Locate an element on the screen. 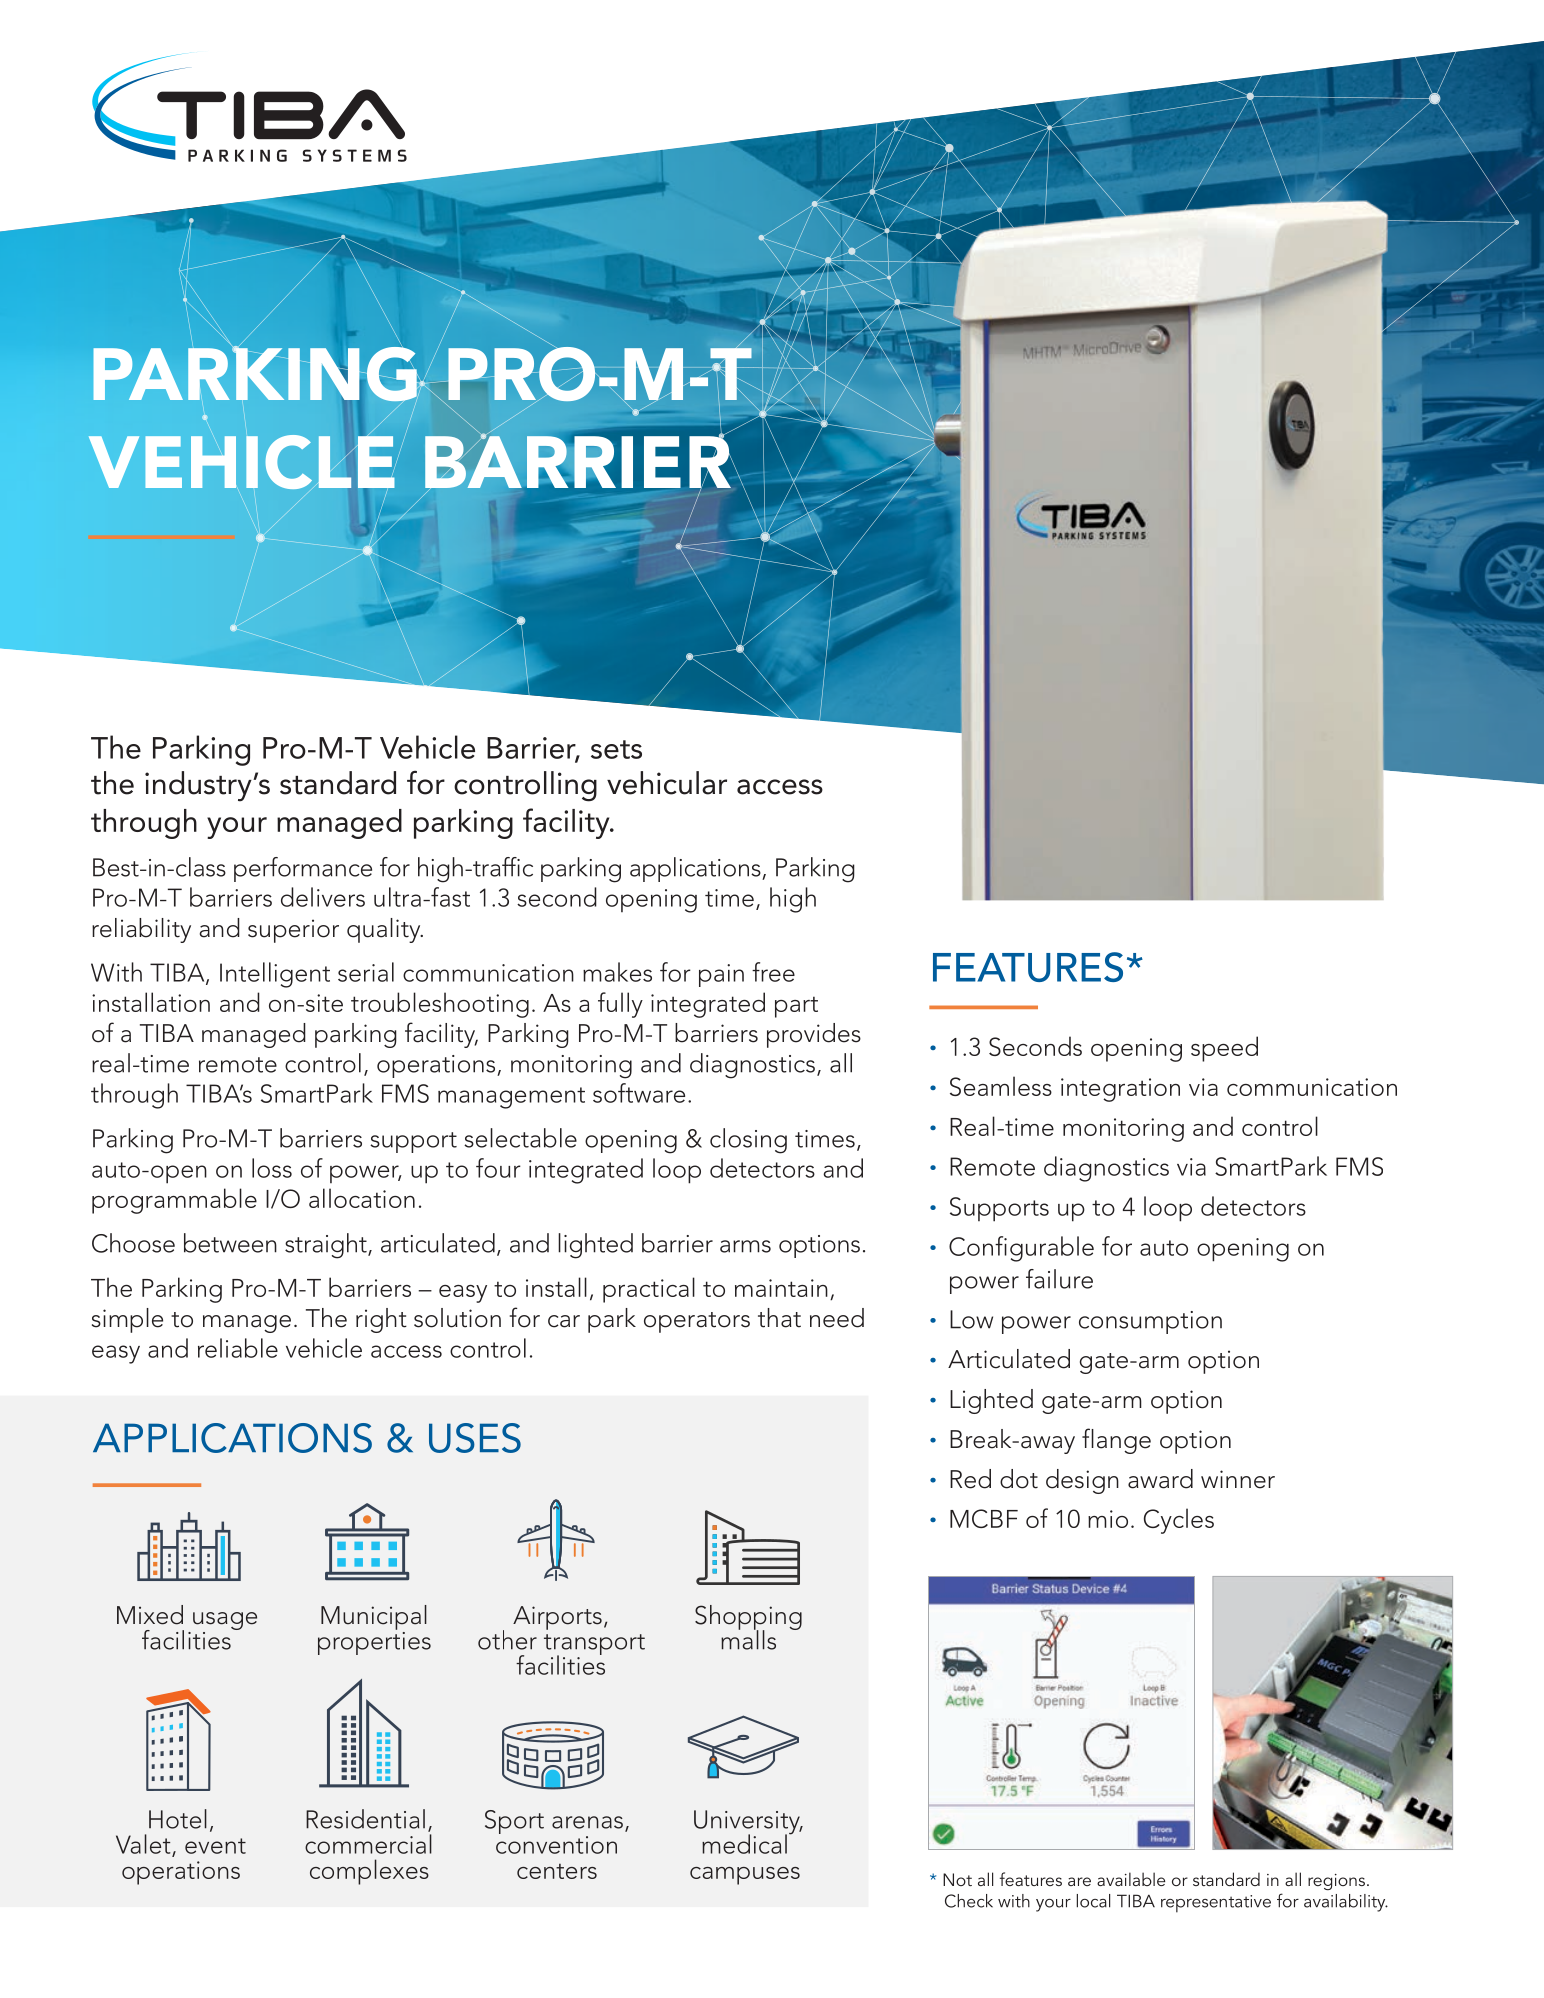  reliable is located at coordinates (238, 1348).
